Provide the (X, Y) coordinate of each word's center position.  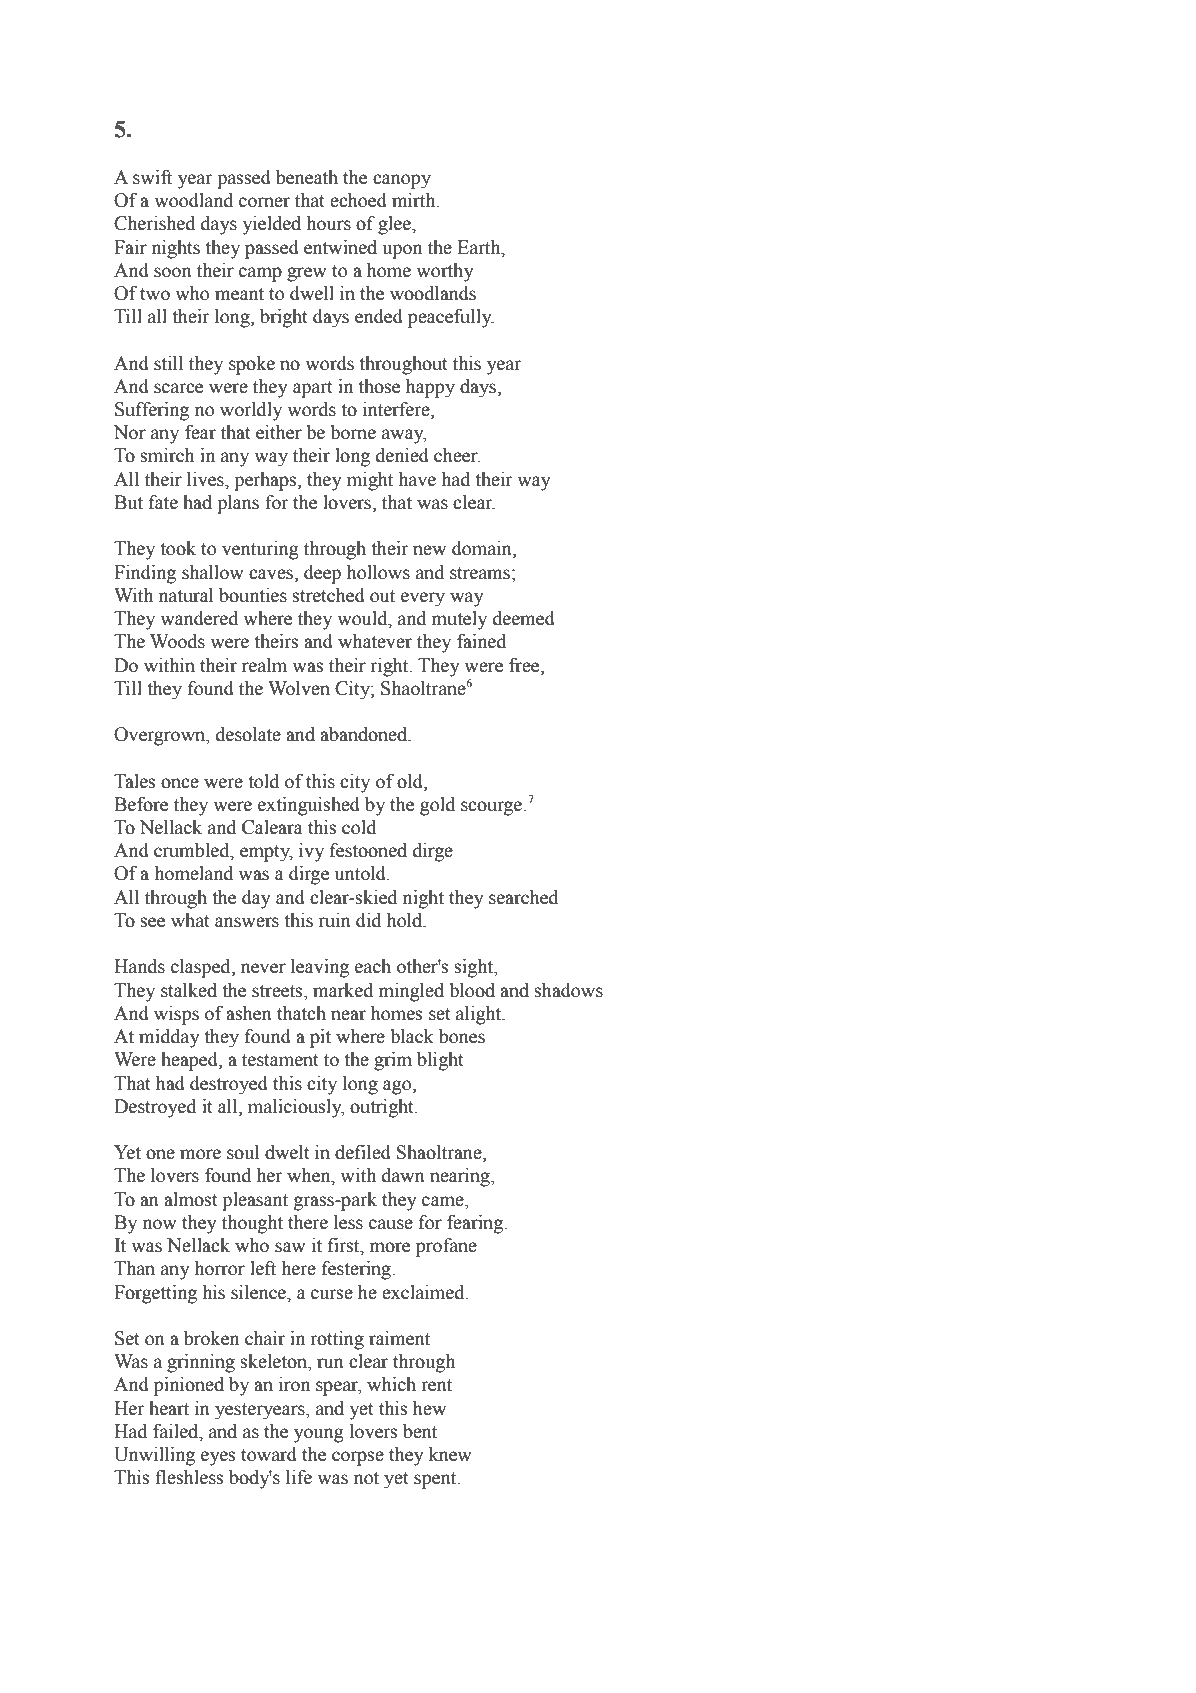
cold (359, 827)
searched (523, 897)
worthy (445, 272)
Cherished (154, 223)
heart (169, 1408)
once (180, 783)
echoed (358, 200)
